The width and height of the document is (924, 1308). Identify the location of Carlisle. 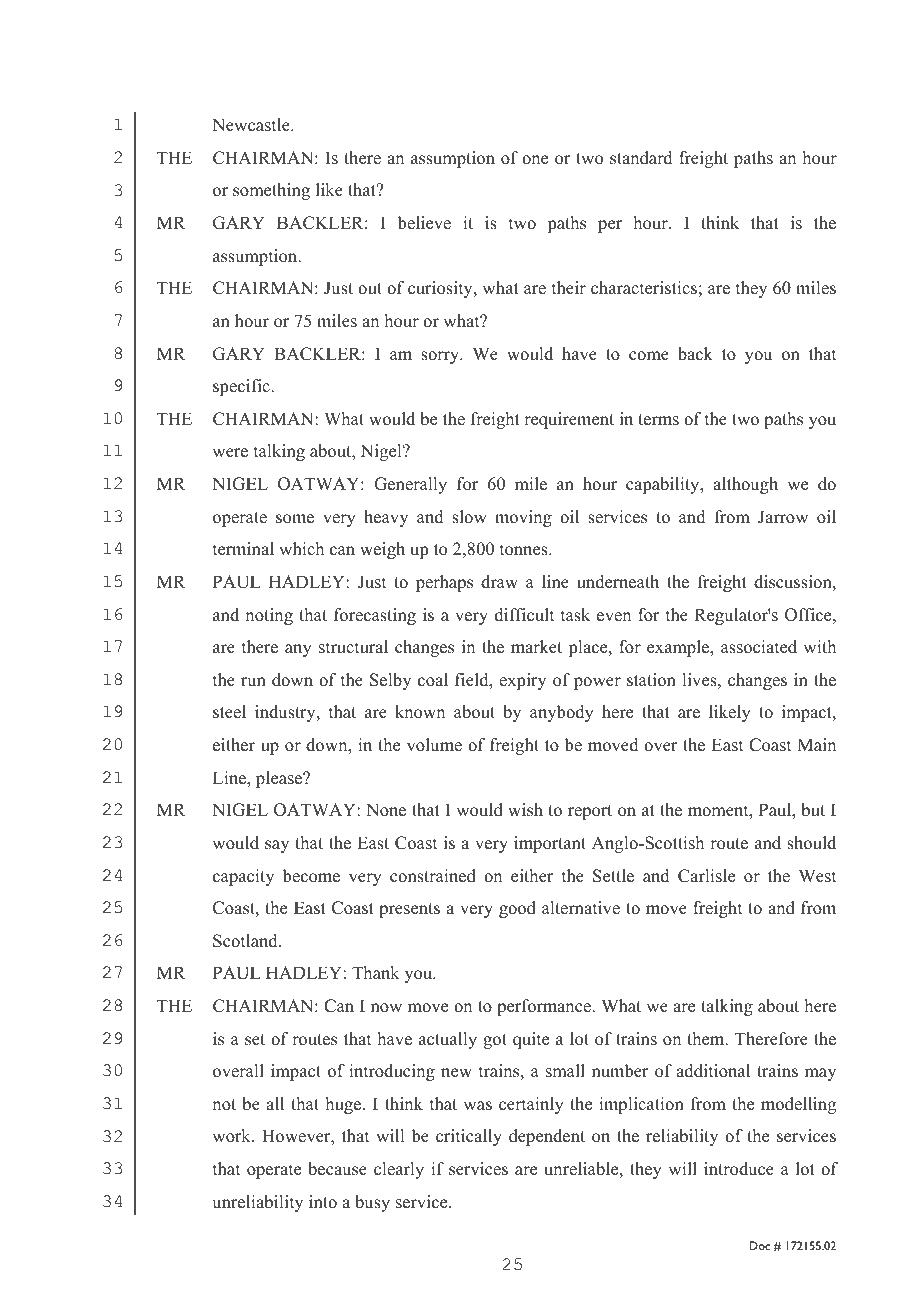
(706, 876).
